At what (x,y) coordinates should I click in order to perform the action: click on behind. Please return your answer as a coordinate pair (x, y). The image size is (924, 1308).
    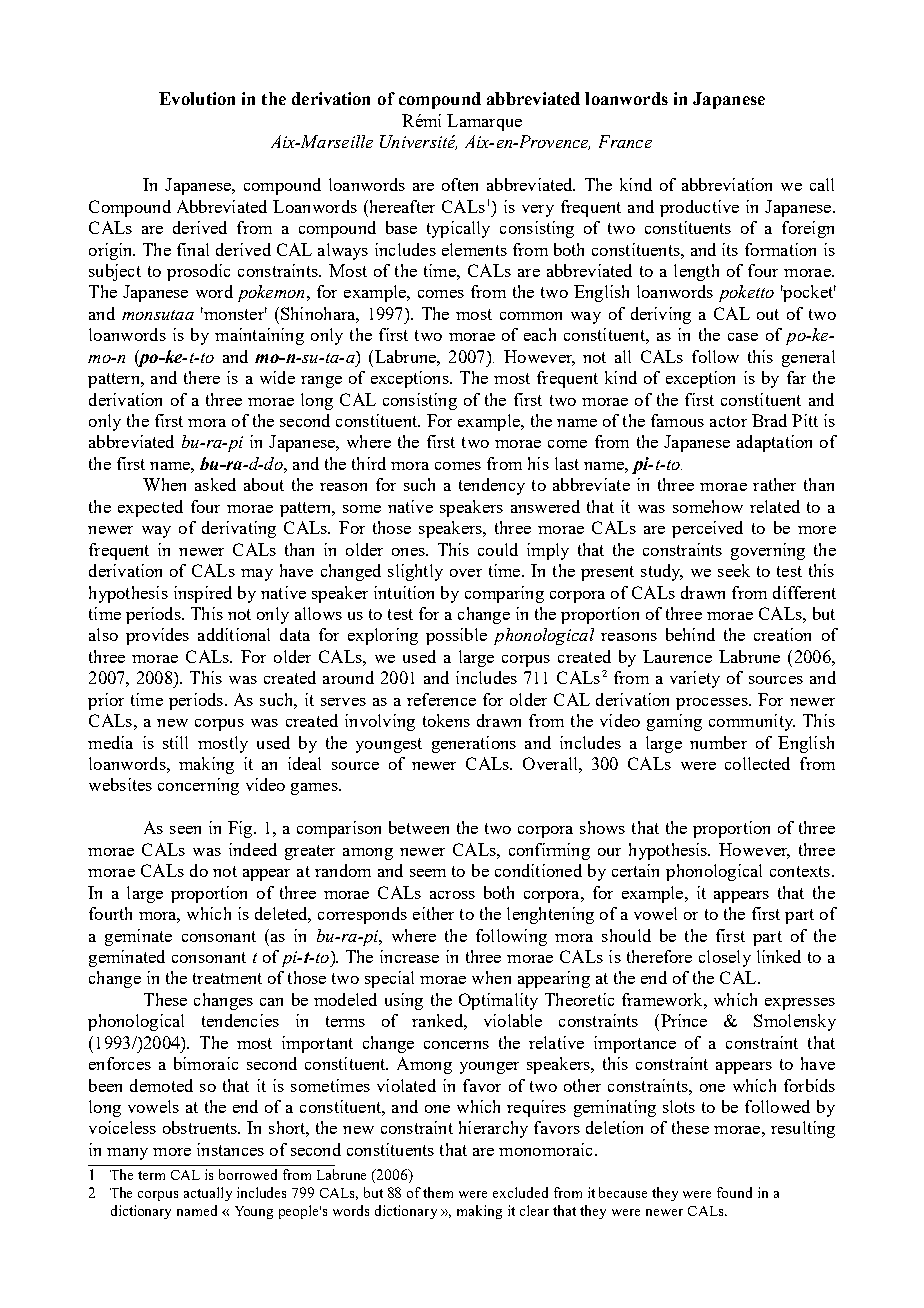
    Looking at the image, I should click on (690, 634).
